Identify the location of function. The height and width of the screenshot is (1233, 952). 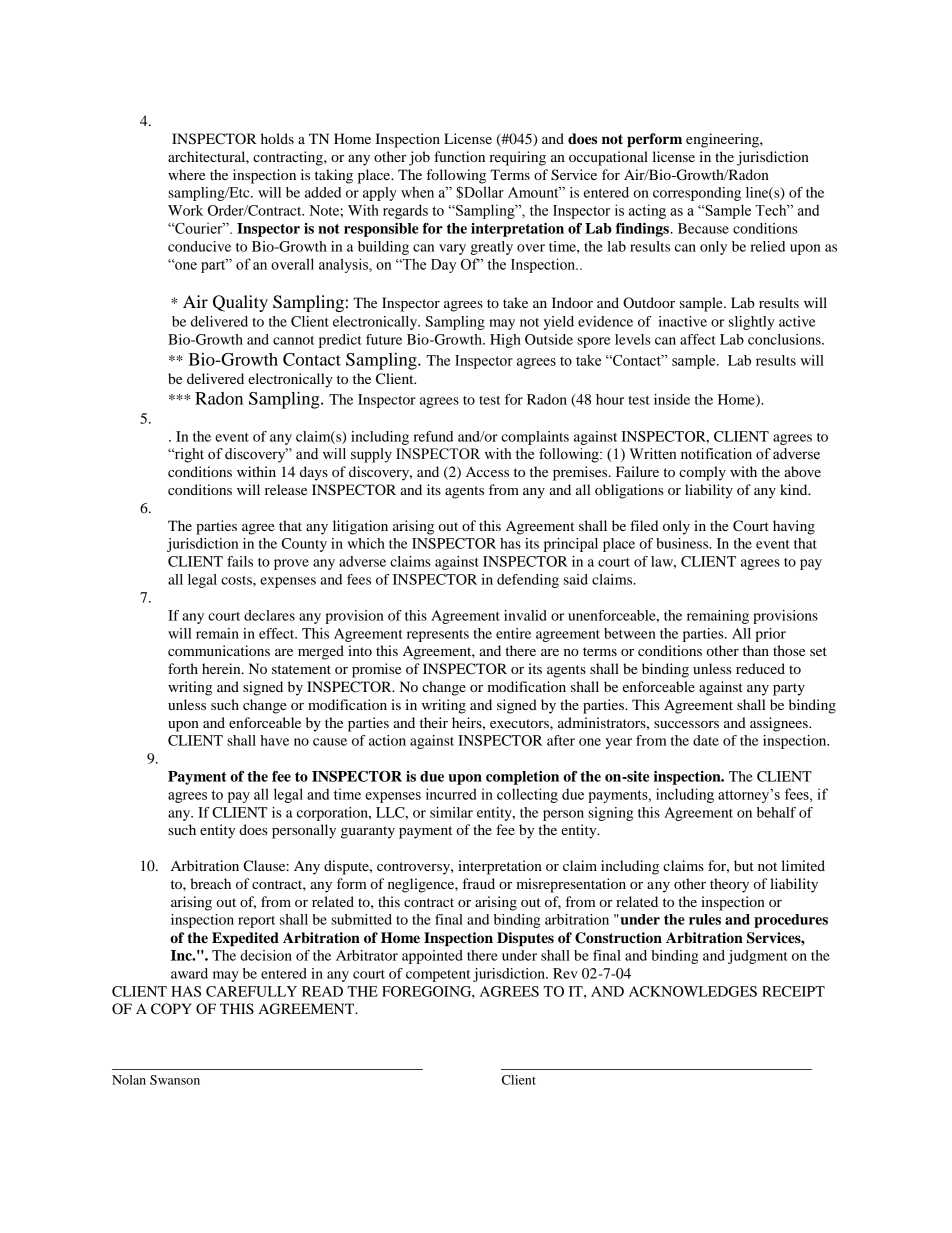
(459, 156).
